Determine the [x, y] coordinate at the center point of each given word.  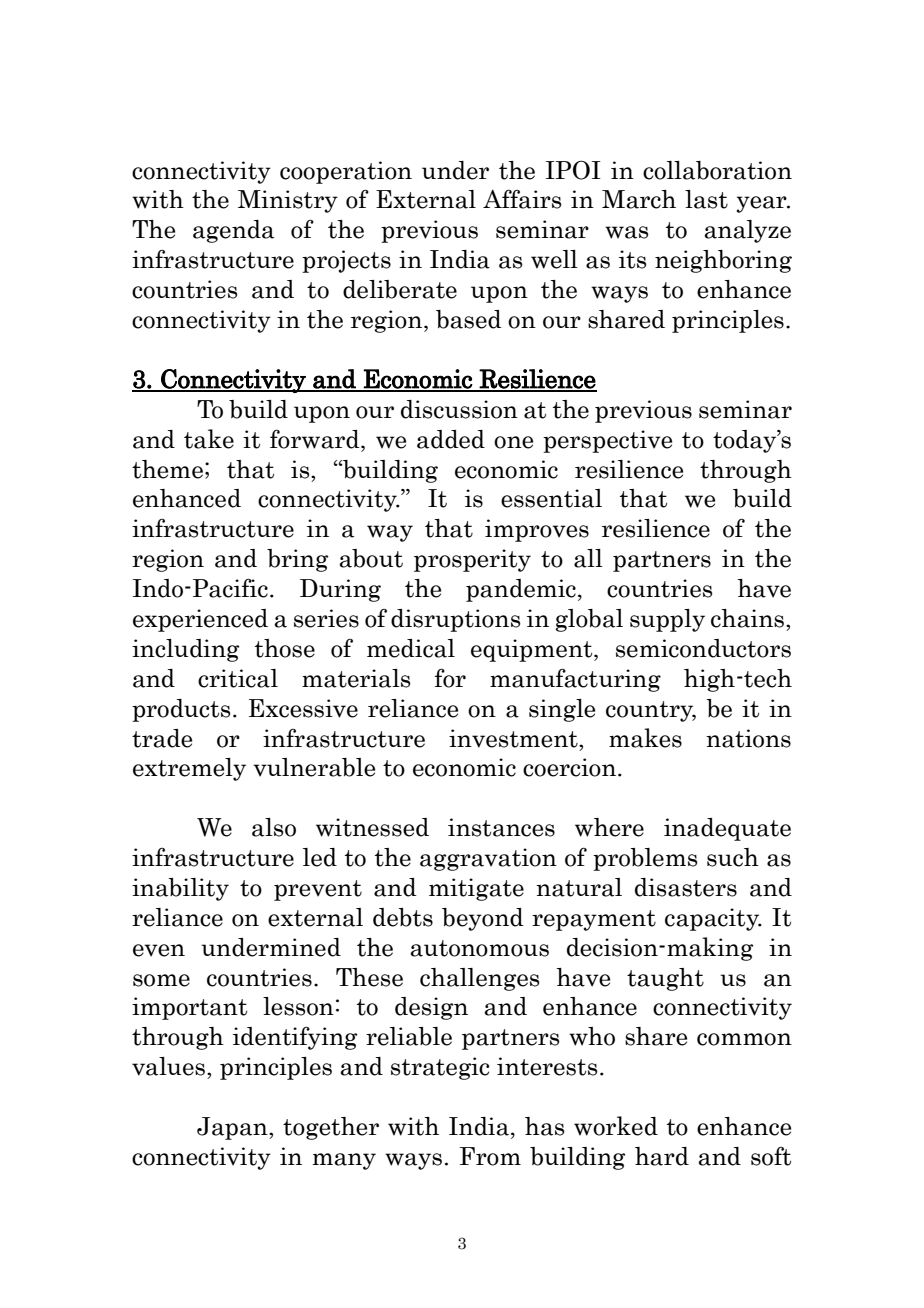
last [706, 199]
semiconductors [703, 648]
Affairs [522, 199]
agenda [233, 231]
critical [238, 678]
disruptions [456, 620]
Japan [233, 1128]
